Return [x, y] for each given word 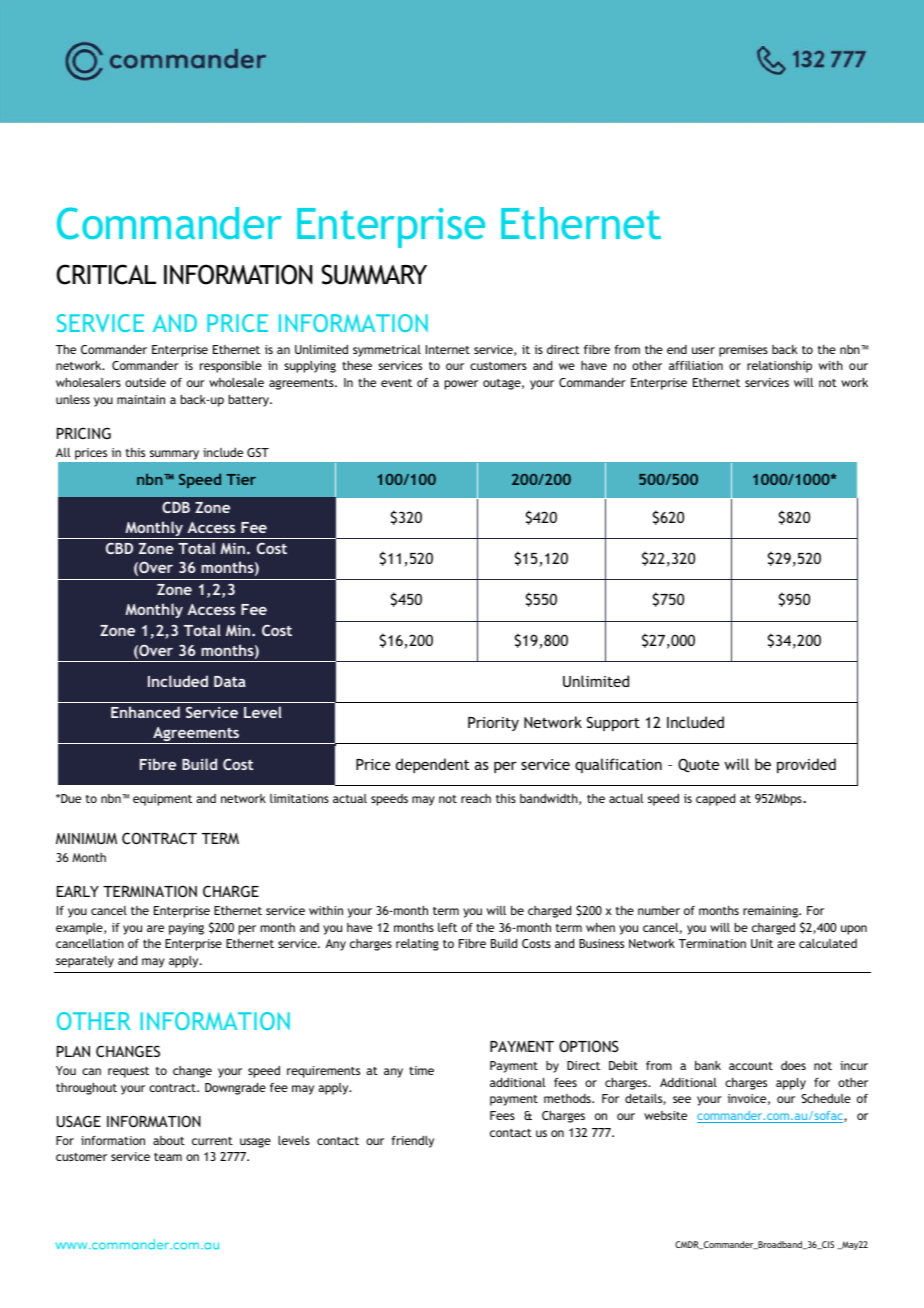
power [461, 385]
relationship [779, 367]
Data [230, 681]
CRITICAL [106, 274]
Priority [493, 724]
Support [613, 723]
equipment [162, 800]
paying [186, 929]
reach [476, 798]
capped [715, 799]
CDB [176, 507]
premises [743, 351]
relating [417, 944]
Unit [762, 943]
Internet [448, 349]
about [169, 1140]
